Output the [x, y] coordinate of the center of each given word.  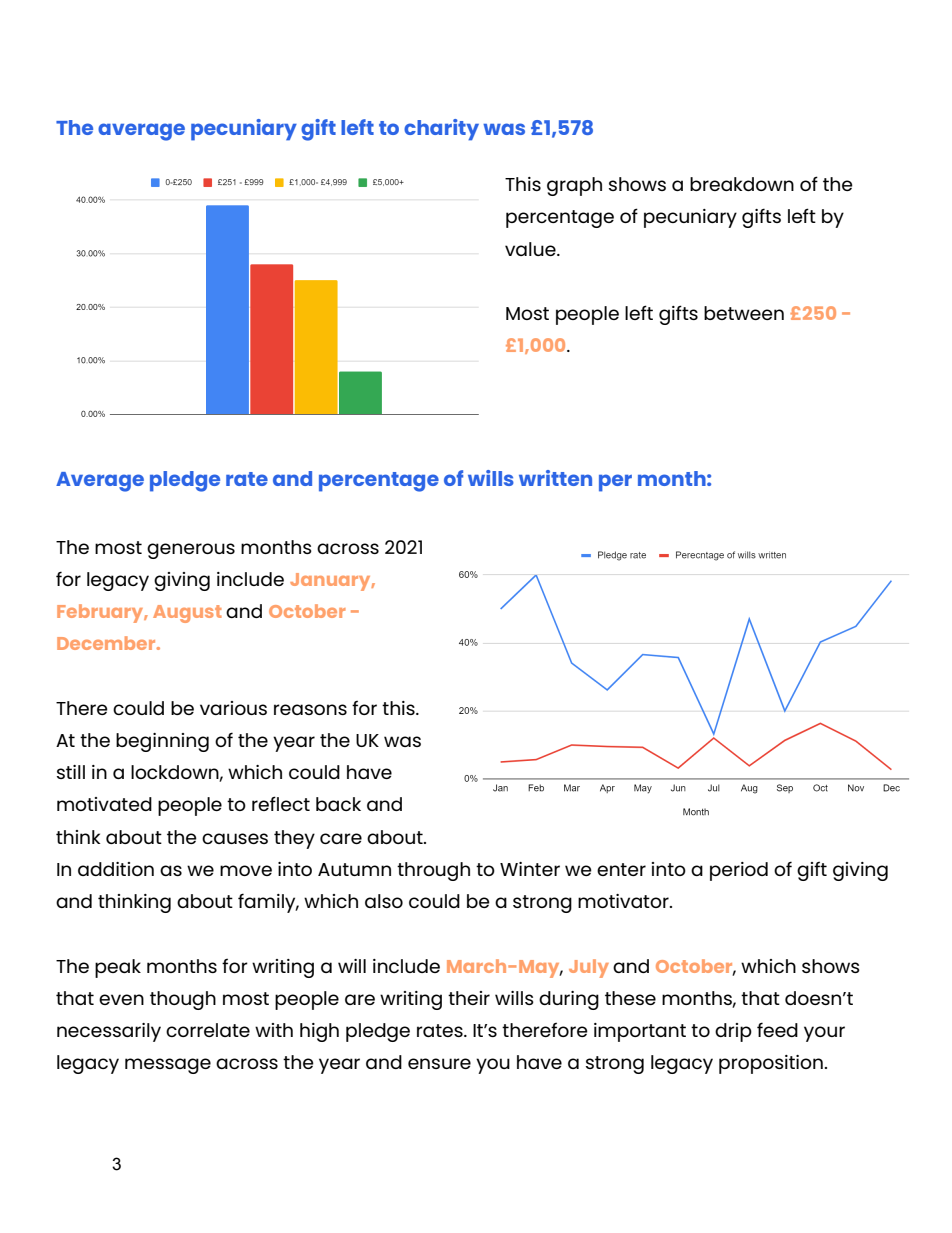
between [744, 313]
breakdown [742, 184]
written [555, 478]
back [338, 804]
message [168, 1066]
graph [574, 186]
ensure [439, 1063]
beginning [162, 742]
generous [191, 551]
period [739, 871]
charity [441, 130]
